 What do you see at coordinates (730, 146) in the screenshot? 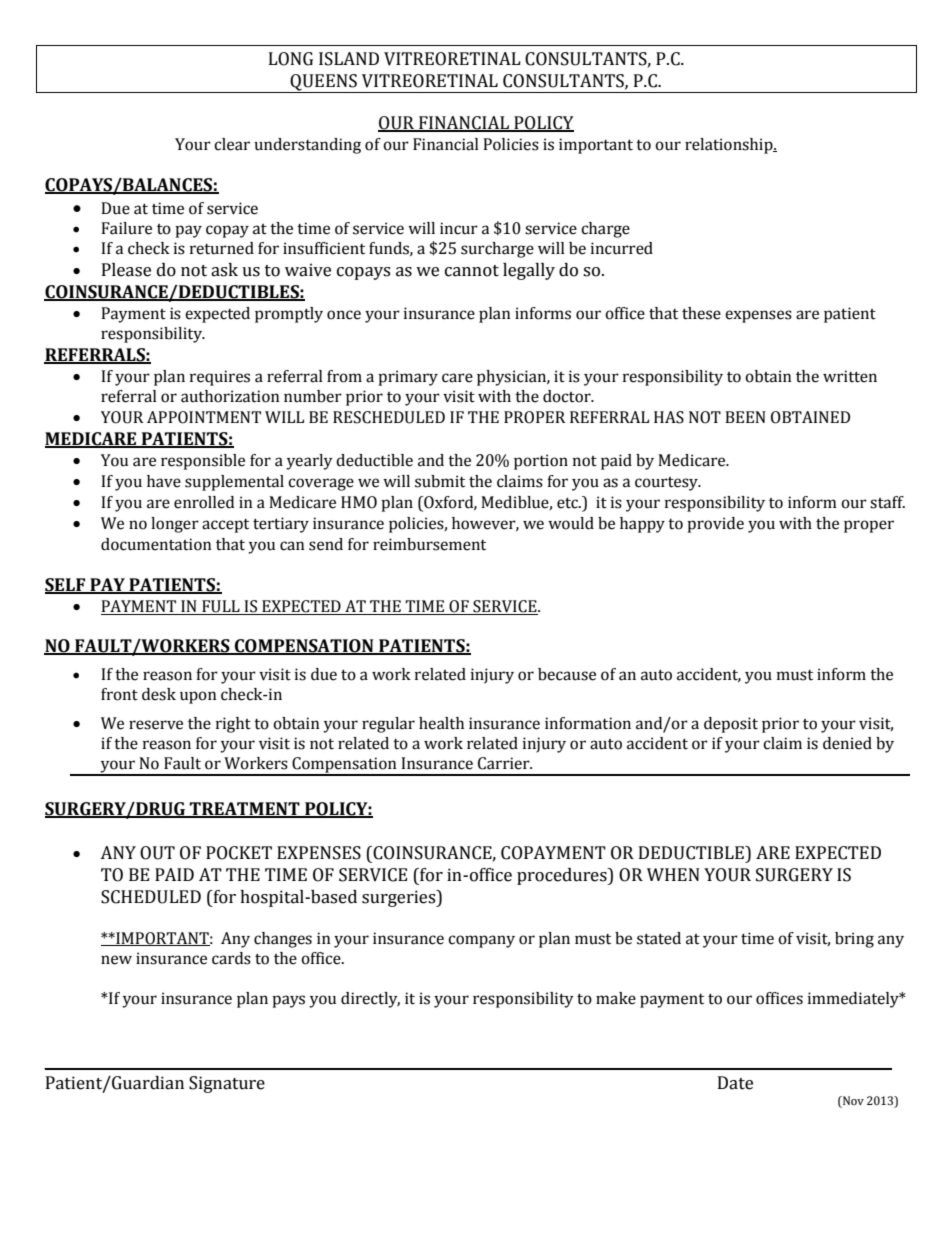
I see `relationship` at bounding box center [730, 146].
